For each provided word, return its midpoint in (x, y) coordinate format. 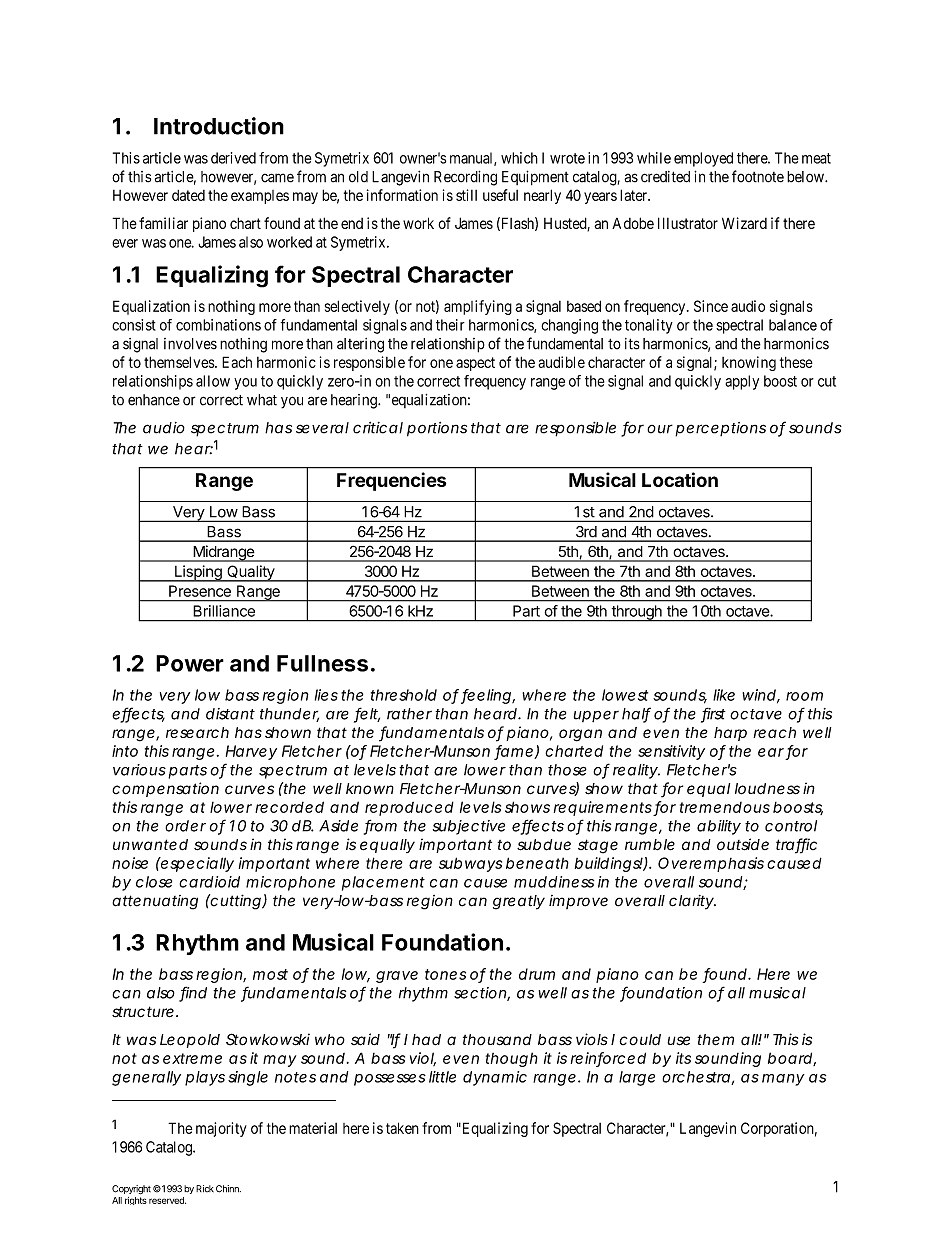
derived (233, 158)
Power (190, 663)
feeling (486, 696)
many (783, 1080)
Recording (465, 178)
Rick (205, 1188)
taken (402, 1128)
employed (703, 159)
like (724, 695)
